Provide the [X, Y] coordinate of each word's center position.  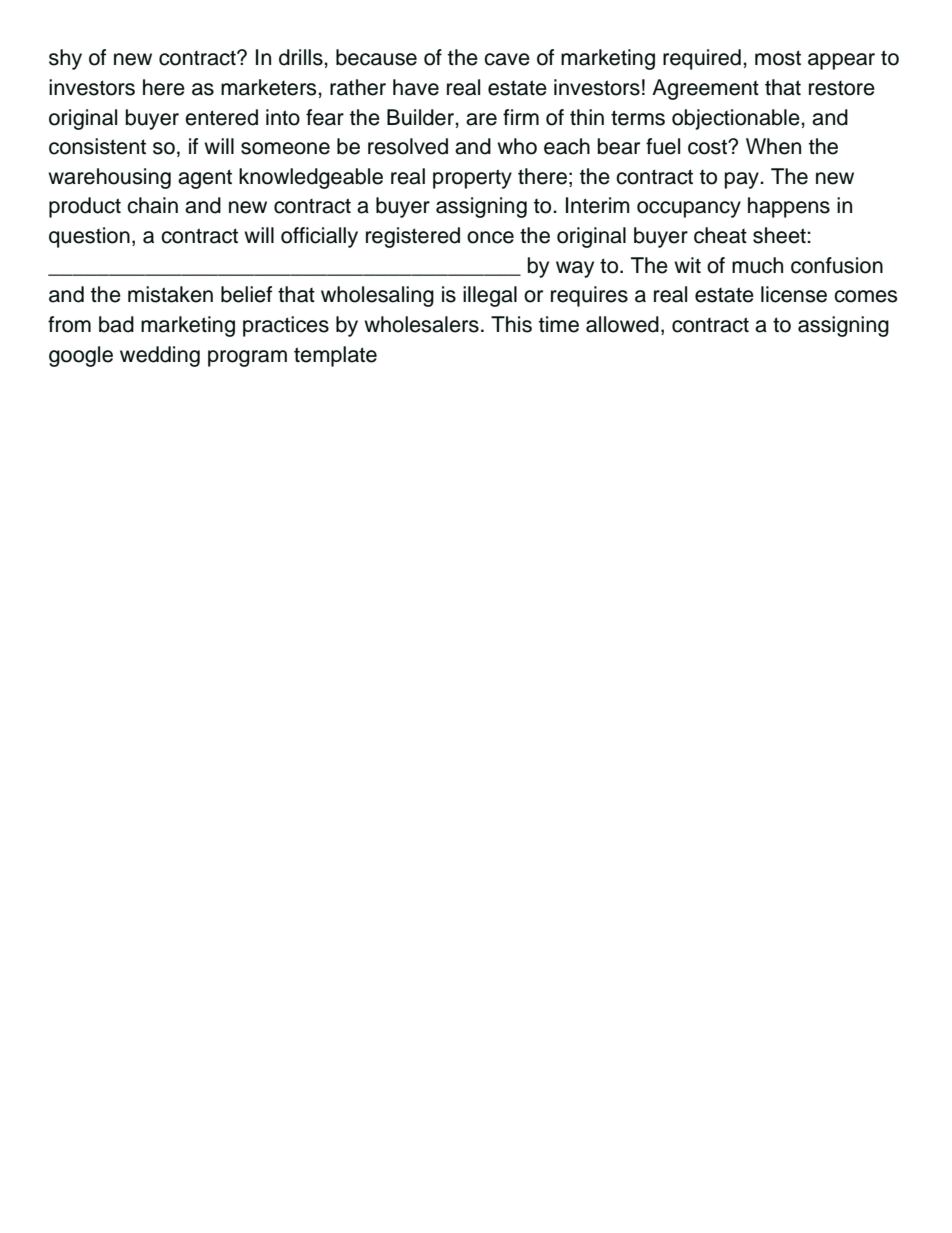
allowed [622, 324]
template [335, 356]
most [778, 58]
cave [507, 59]
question [89, 237]
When [773, 146]
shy [65, 59]
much [757, 265]
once [490, 237]
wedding [160, 356]
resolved [408, 146]
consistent [97, 146]
